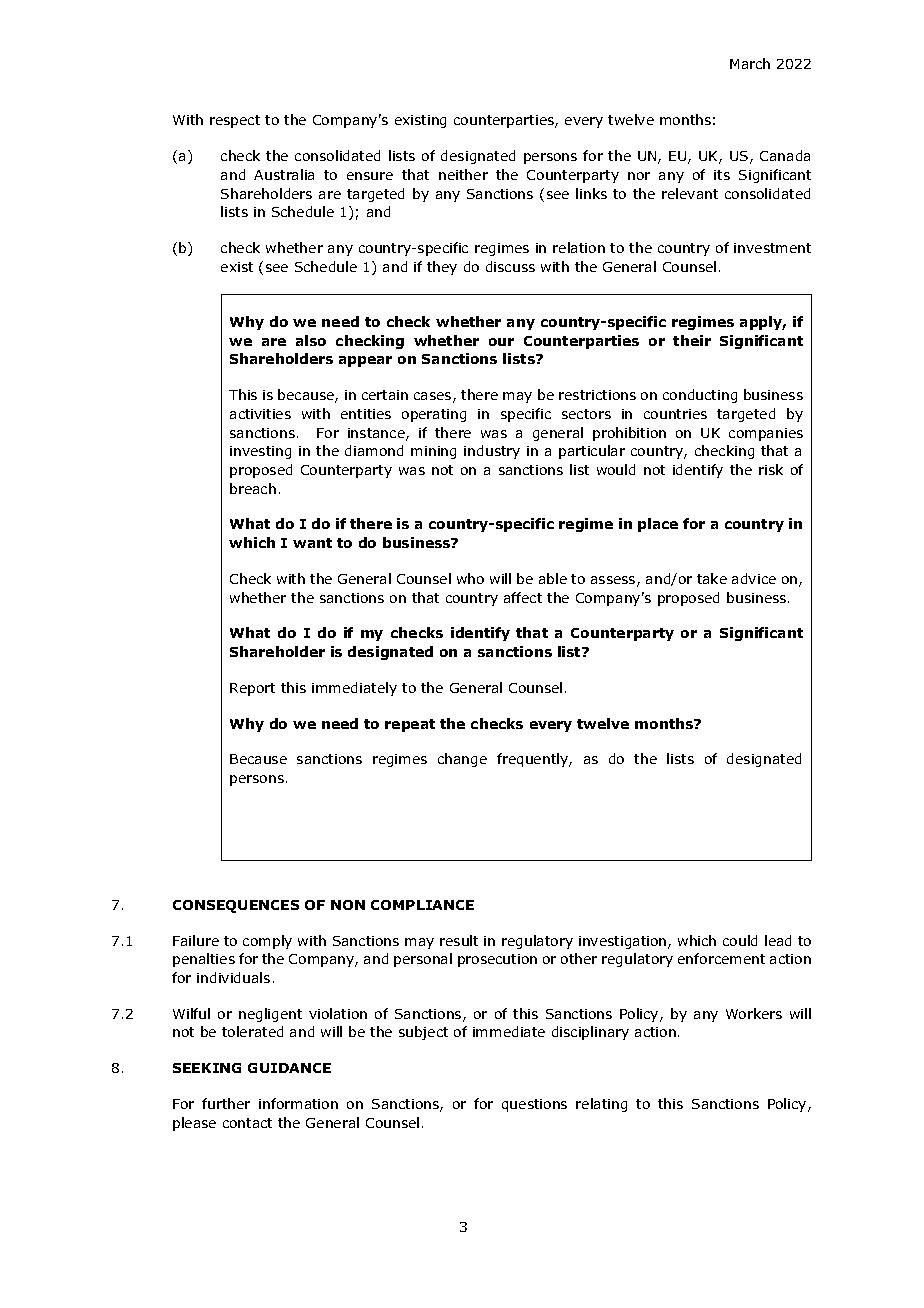 The height and width of the image is (1308, 924). What do you see at coordinates (740, 940) in the image?
I see `could` at bounding box center [740, 940].
